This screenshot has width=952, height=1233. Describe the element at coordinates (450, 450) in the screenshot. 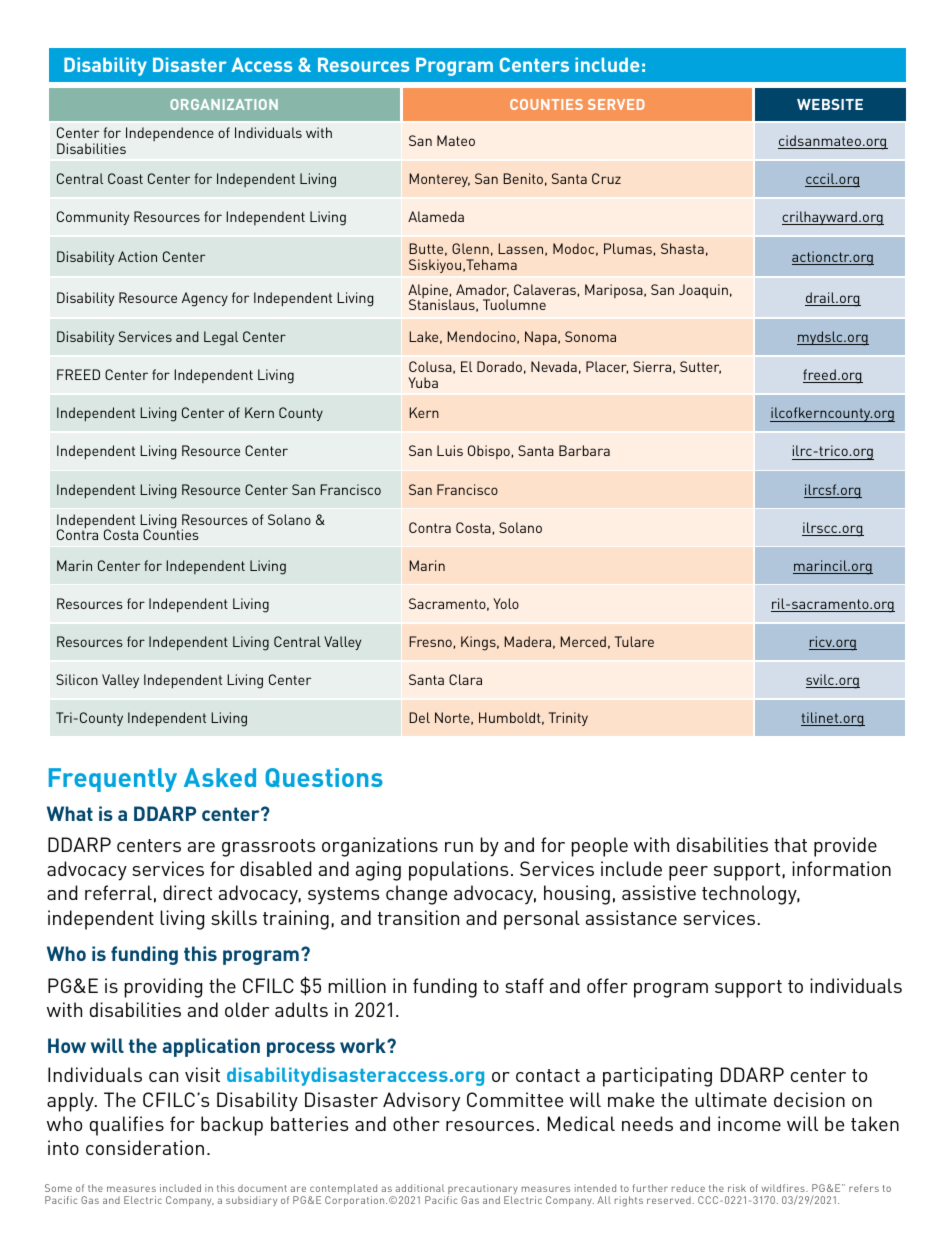

I see `Luis` at that location.
